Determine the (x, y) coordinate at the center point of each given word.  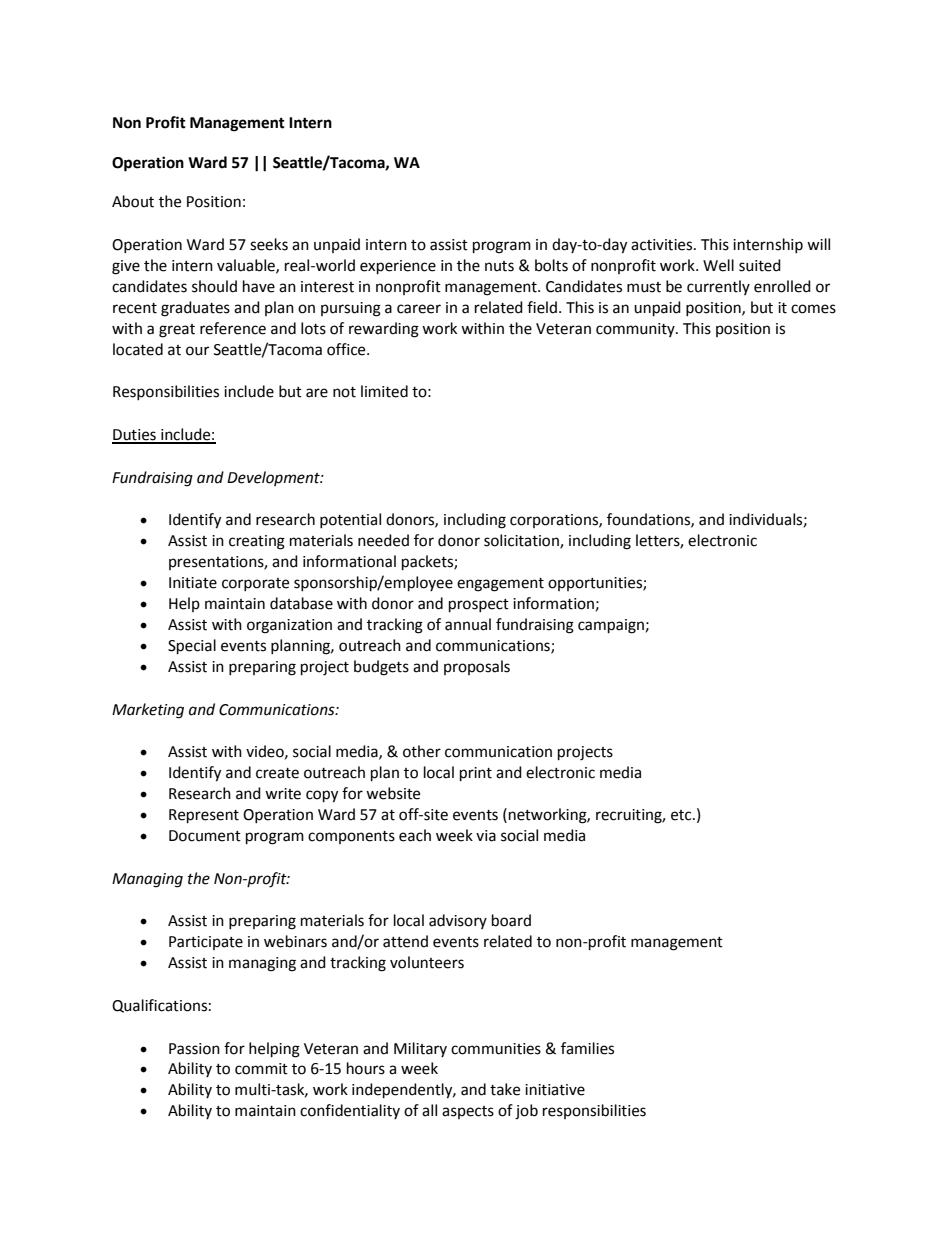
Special (192, 647)
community (636, 330)
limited (384, 391)
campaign (611, 626)
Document (205, 836)
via (486, 836)
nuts (499, 266)
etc (682, 815)
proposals (477, 667)
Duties (135, 436)
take (505, 1089)
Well (718, 265)
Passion (194, 1049)
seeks (269, 244)
